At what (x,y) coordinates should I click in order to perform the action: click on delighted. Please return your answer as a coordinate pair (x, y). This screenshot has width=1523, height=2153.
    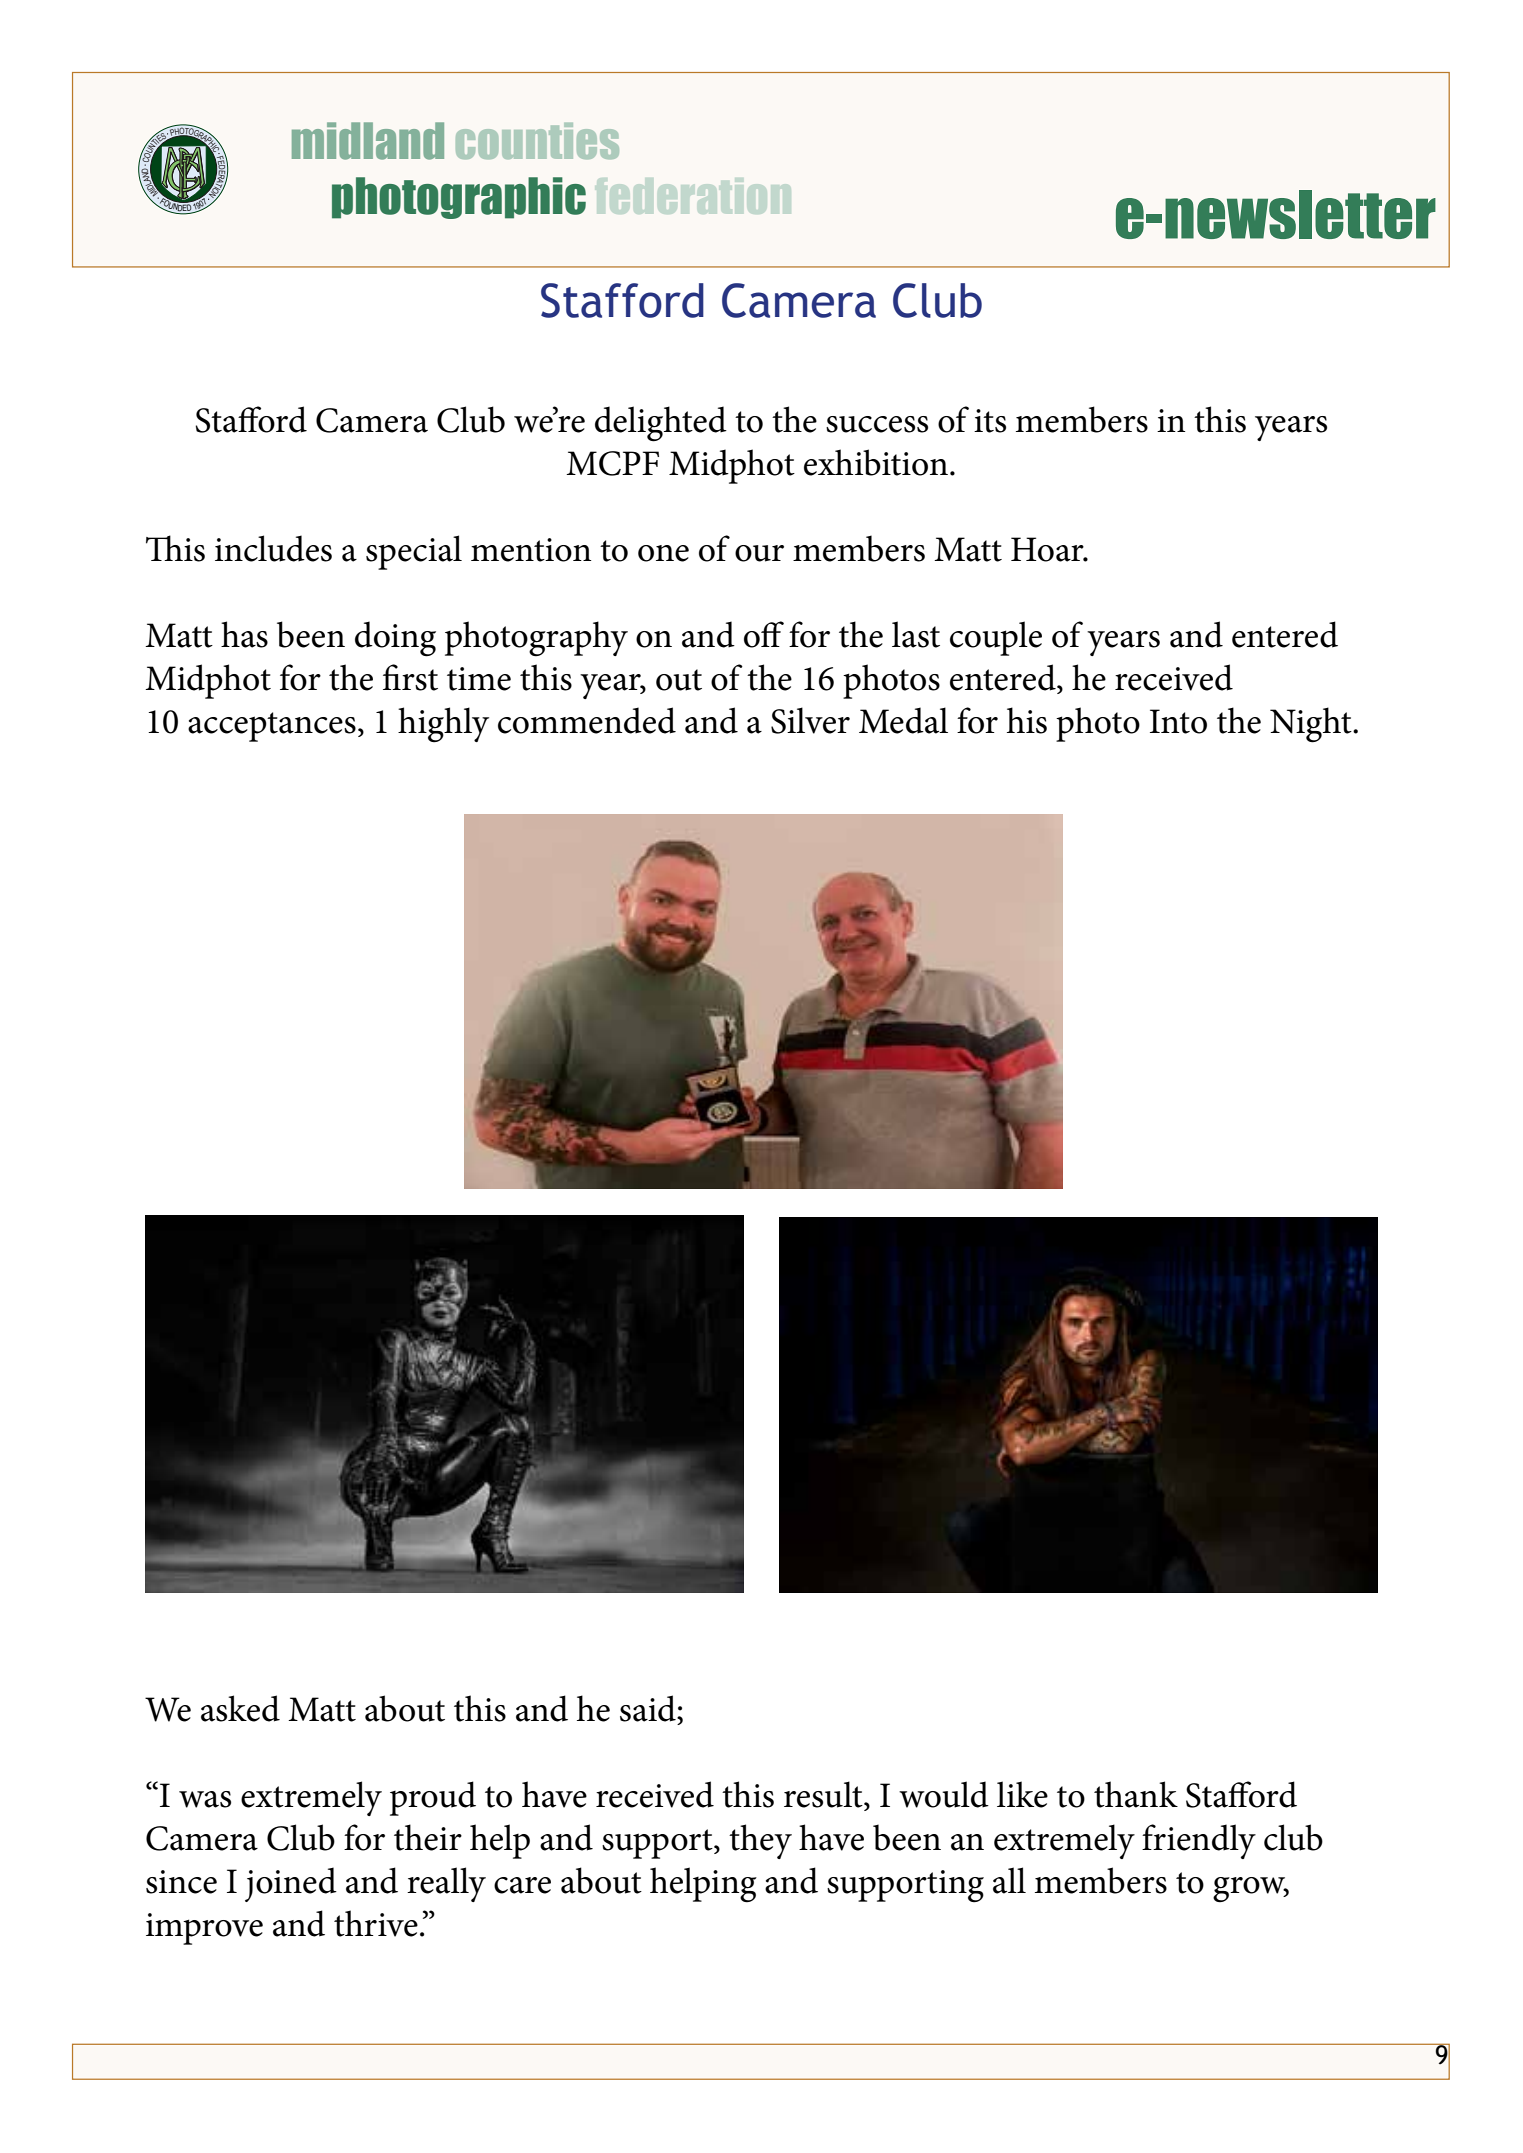
    Looking at the image, I should click on (661, 424).
